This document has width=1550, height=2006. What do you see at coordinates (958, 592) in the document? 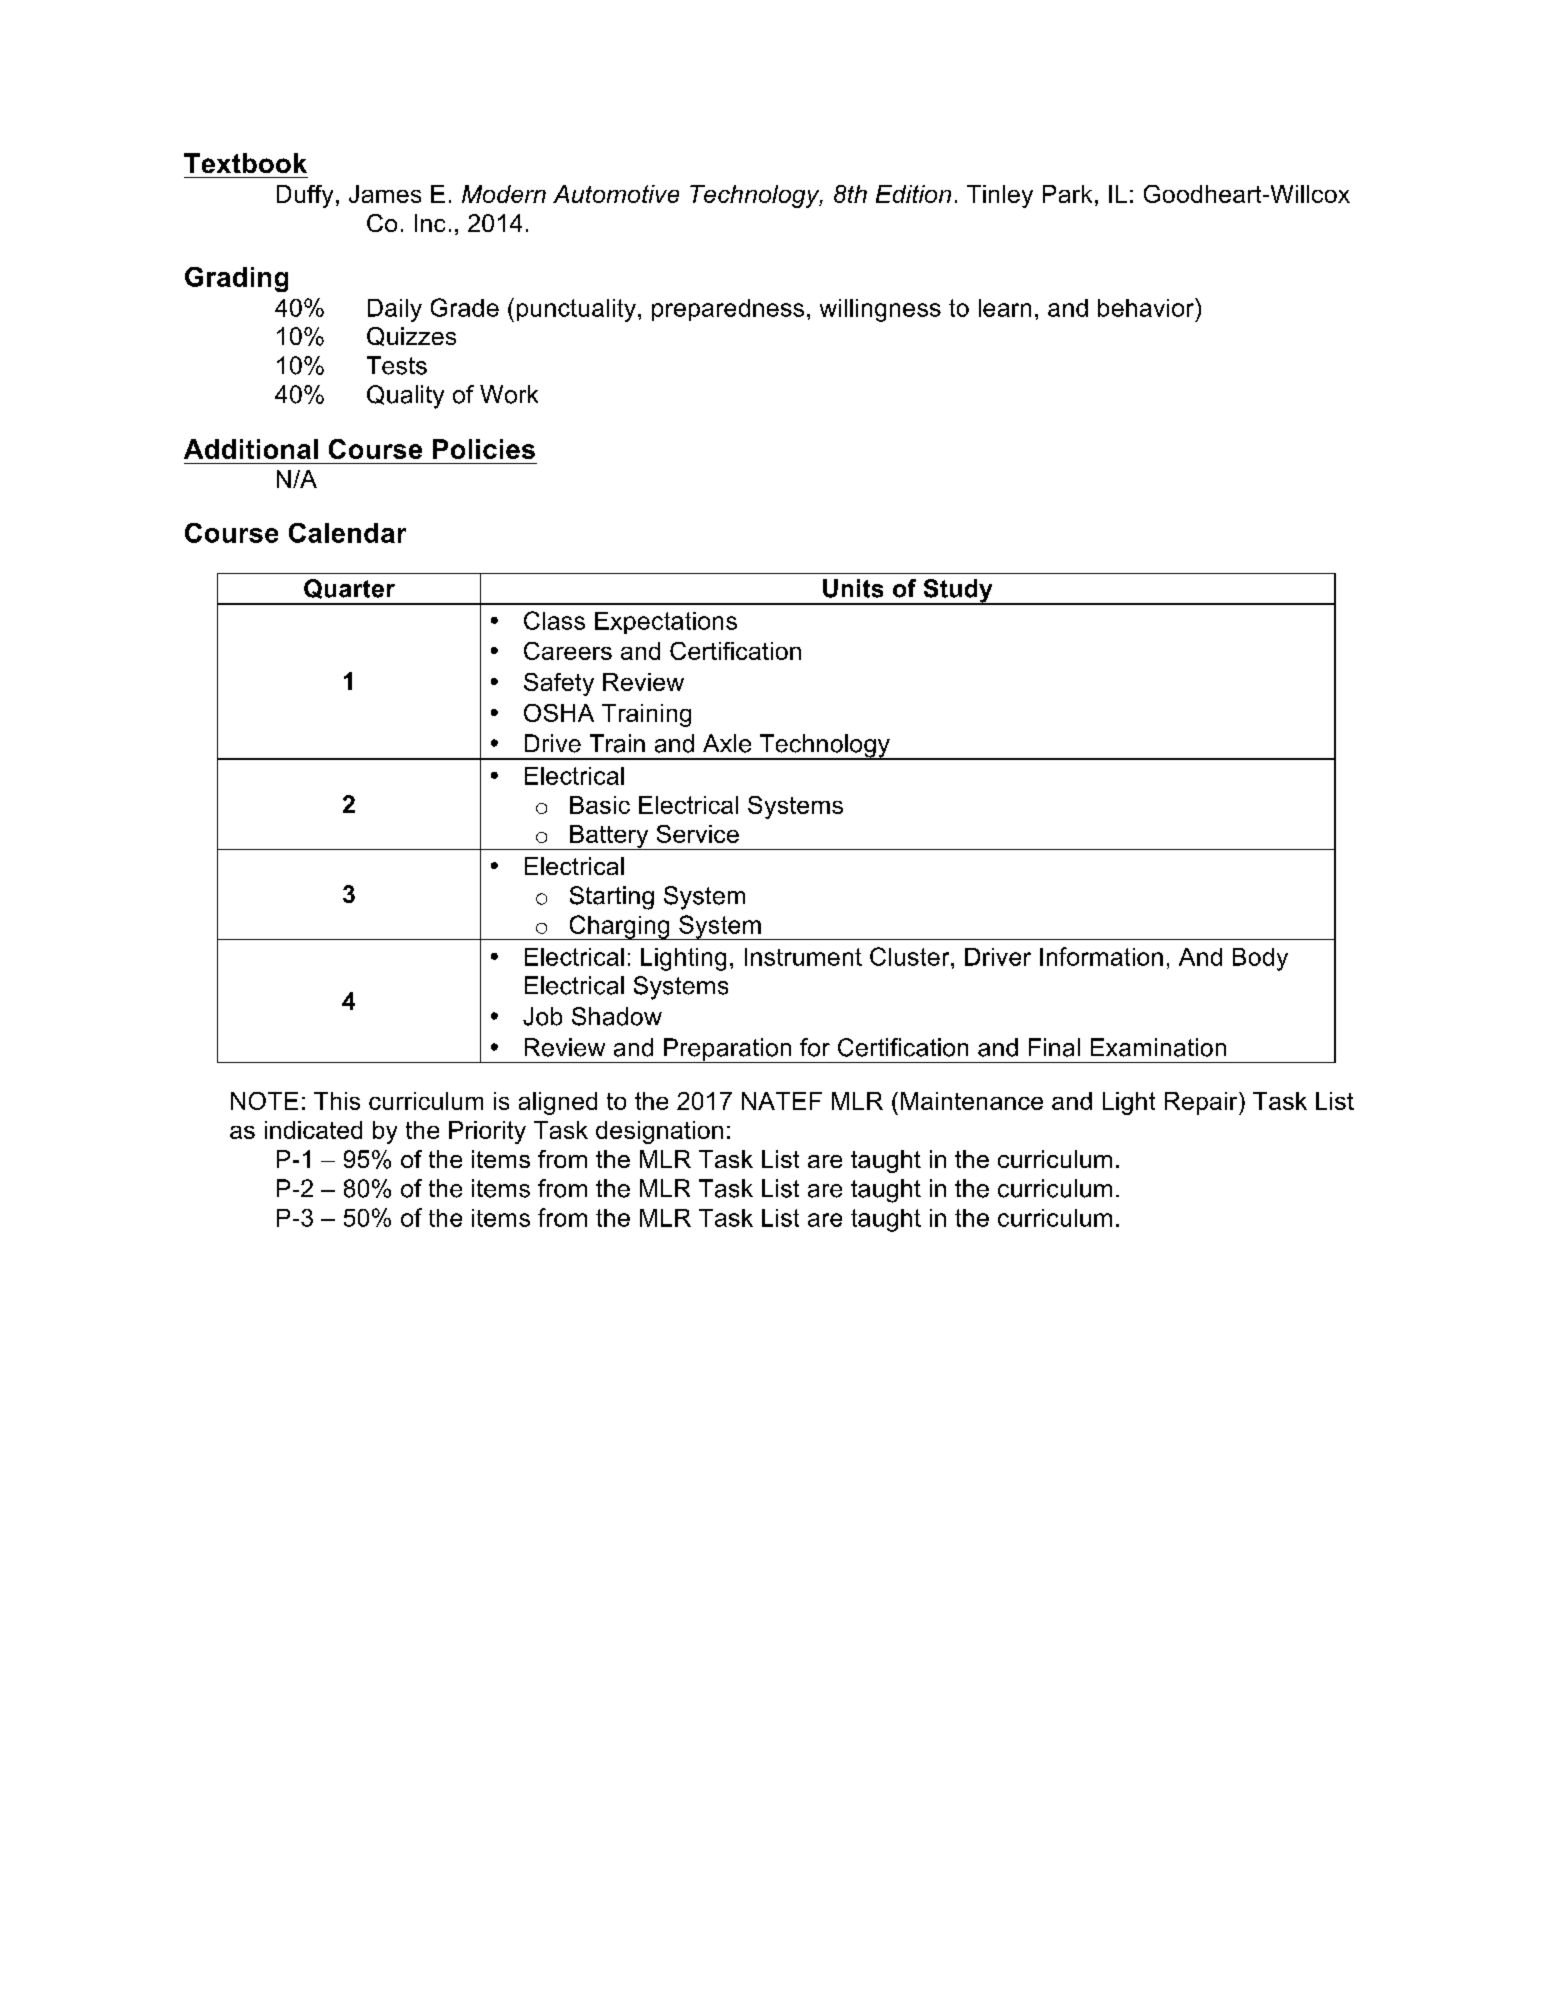
I see `Study` at bounding box center [958, 592].
